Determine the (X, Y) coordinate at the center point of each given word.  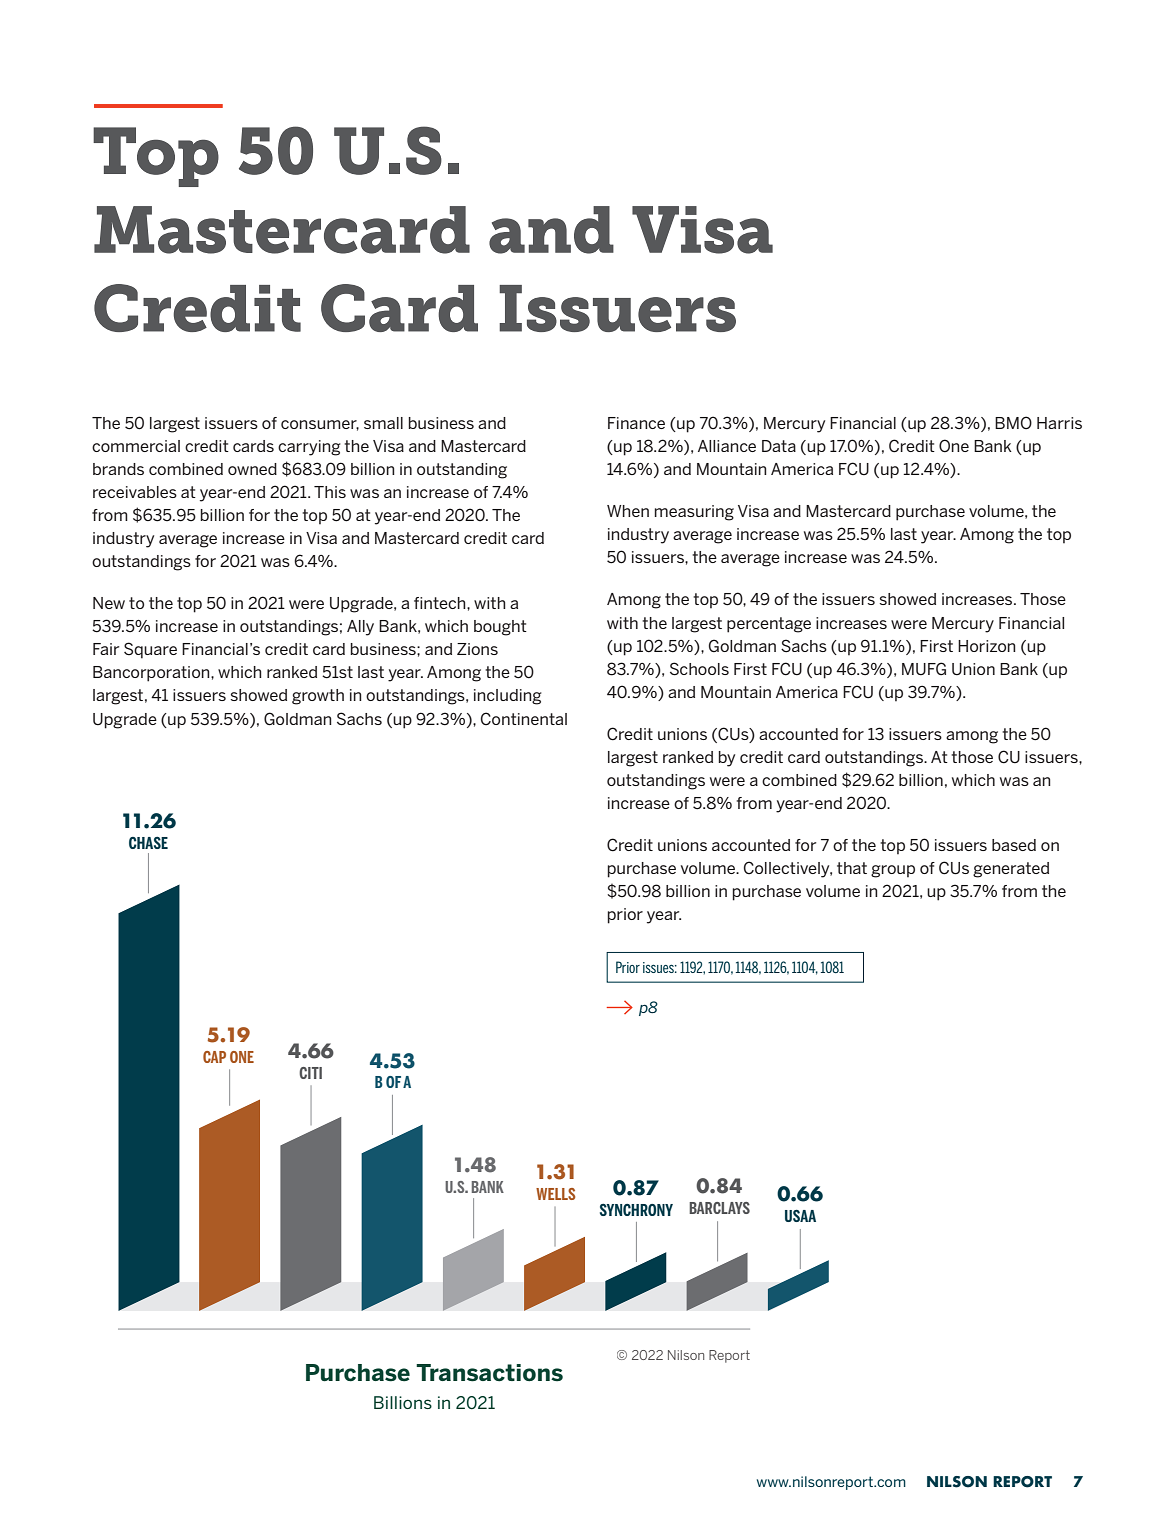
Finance (636, 423)
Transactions (489, 1373)
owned (252, 469)
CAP (214, 1057)
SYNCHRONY (636, 1210)
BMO (1013, 422)
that (852, 868)
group (893, 871)
